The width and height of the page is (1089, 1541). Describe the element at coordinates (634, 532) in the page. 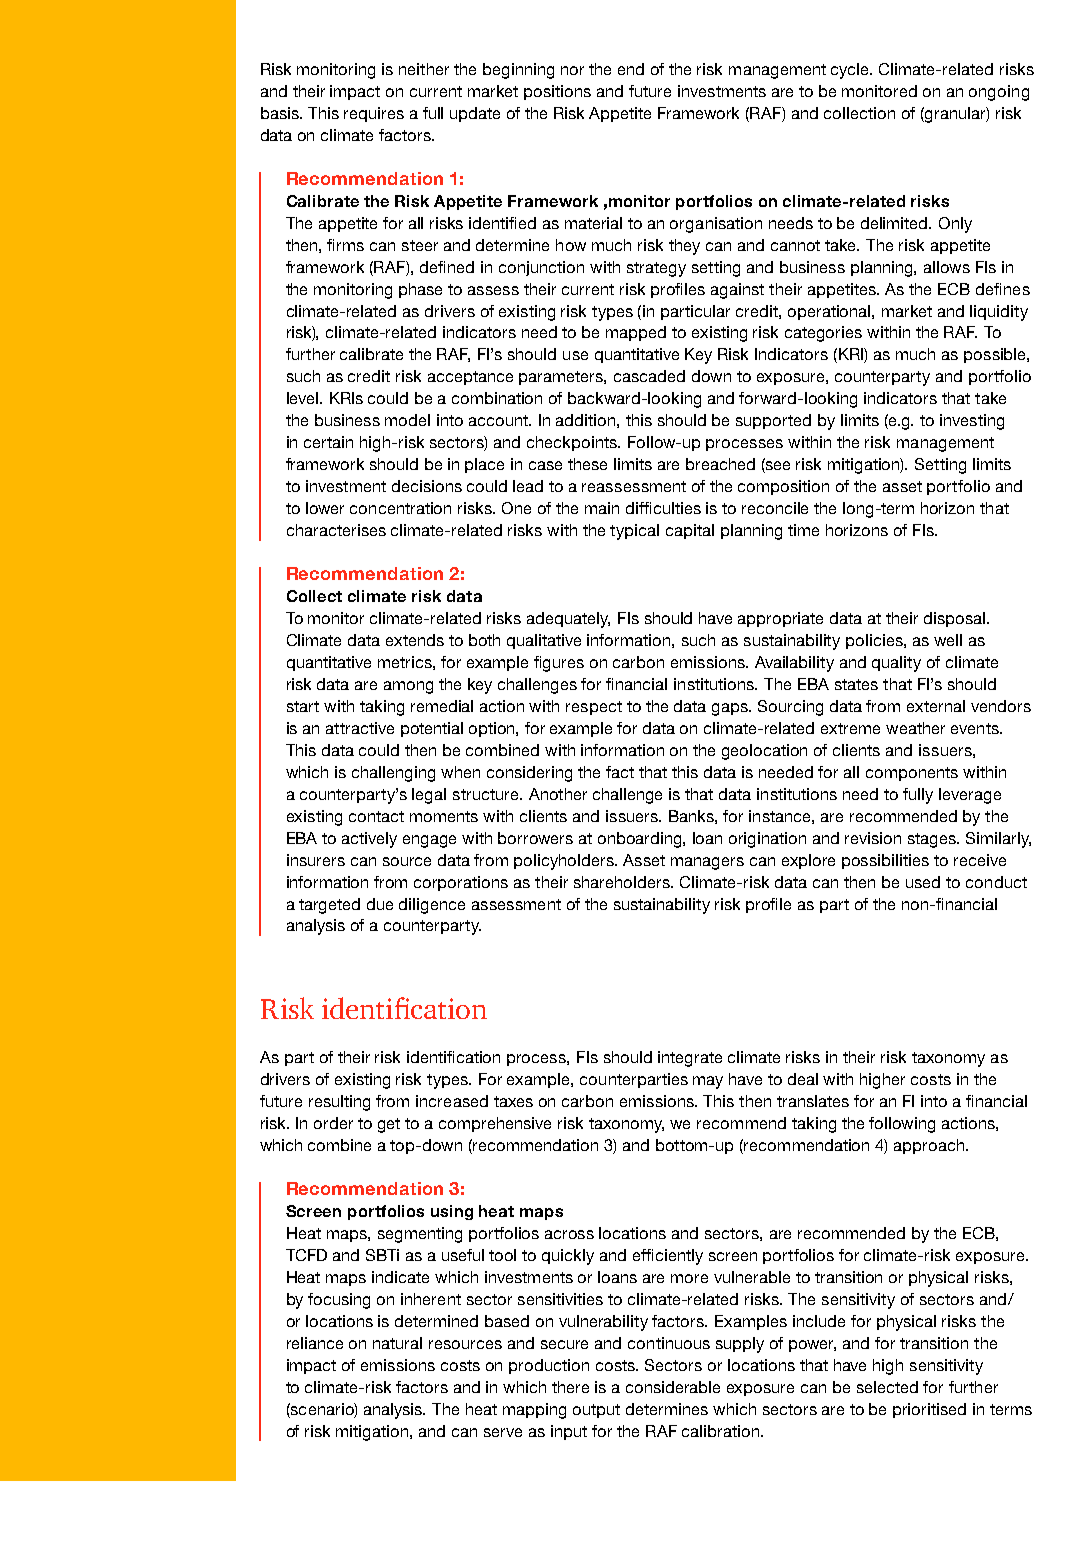

I see `typical` at that location.
